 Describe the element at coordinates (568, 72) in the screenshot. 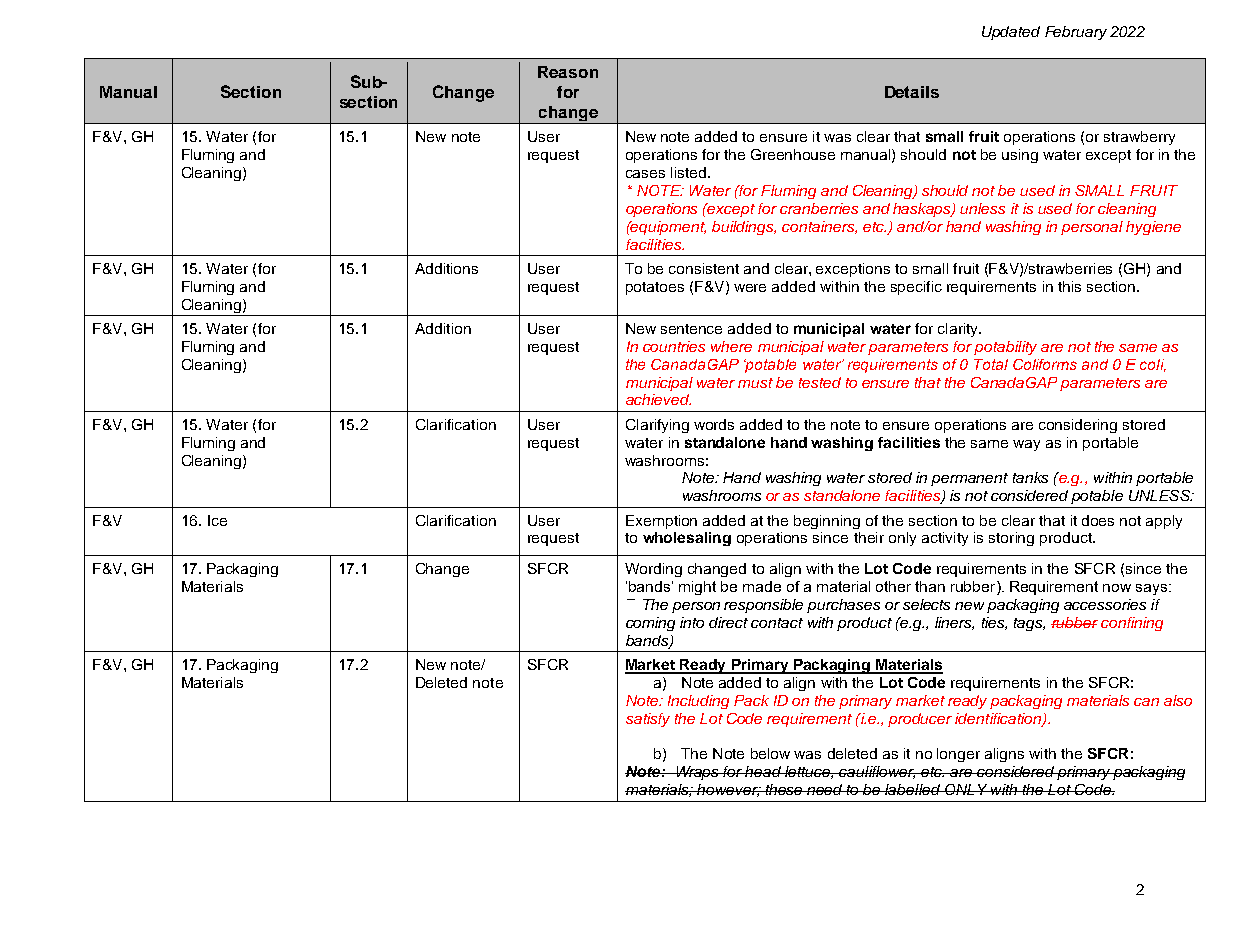

I see `Reason` at that location.
